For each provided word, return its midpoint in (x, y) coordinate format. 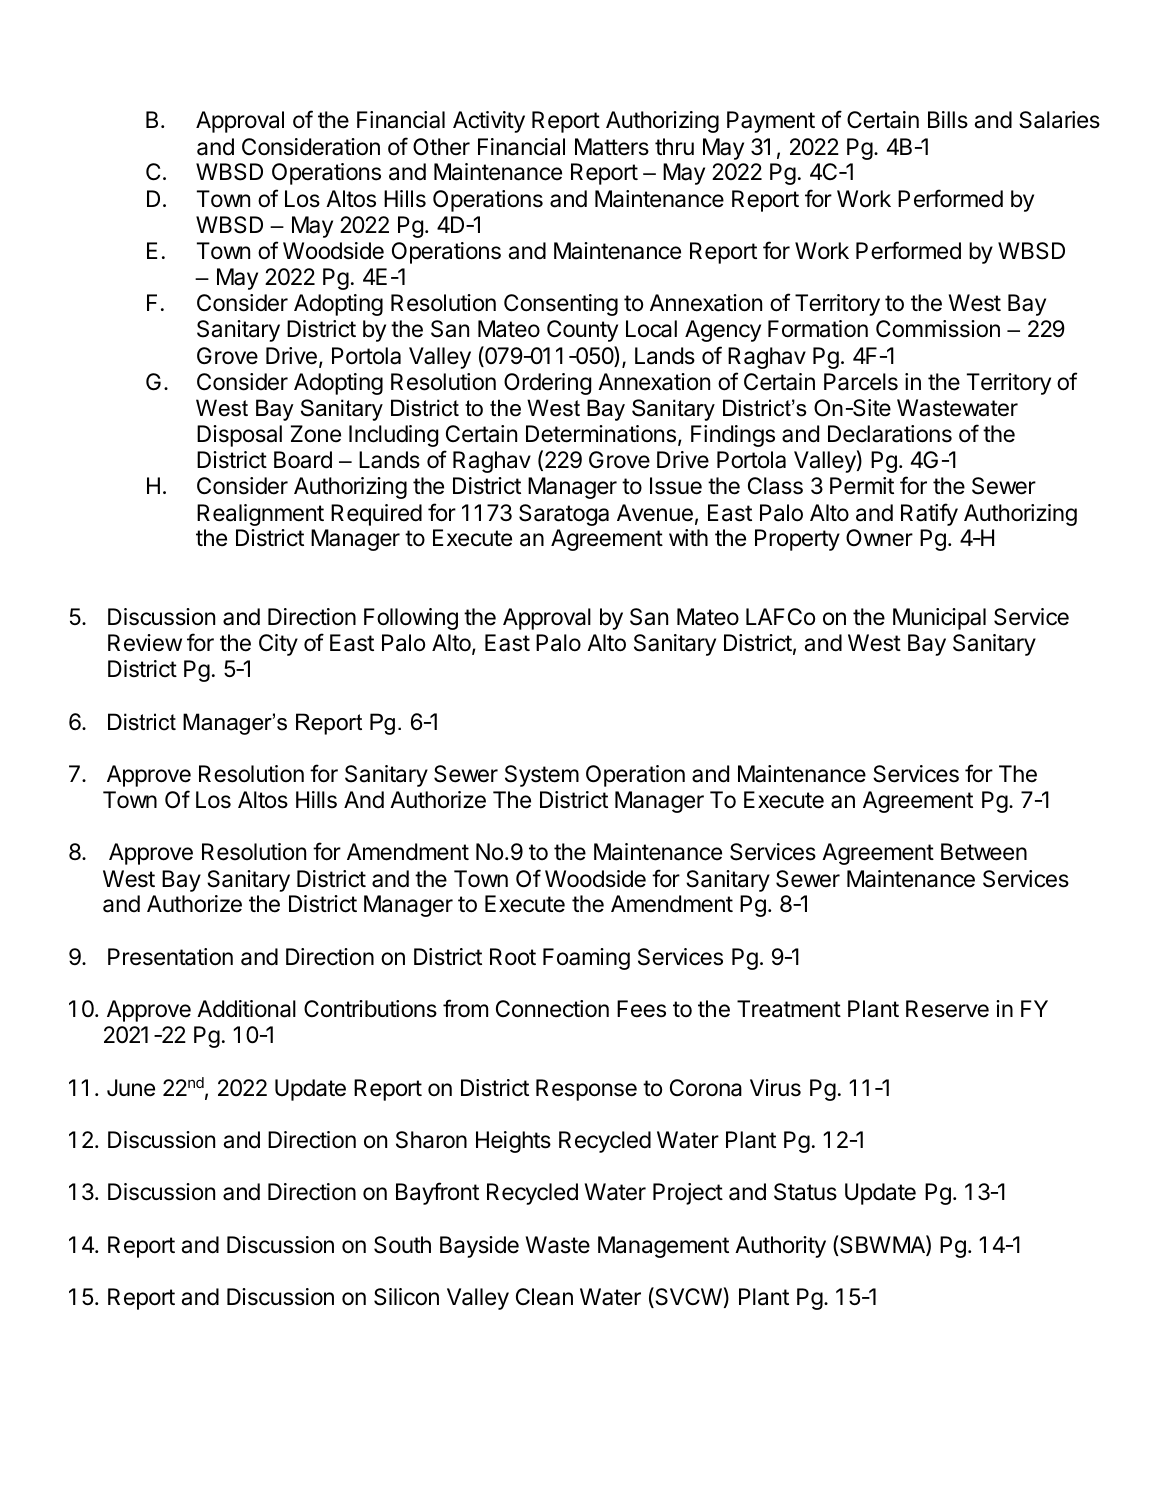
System (542, 776)
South (402, 1245)
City (278, 645)
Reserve (947, 1009)
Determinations (601, 434)
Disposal (239, 436)
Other (441, 147)
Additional (246, 1009)
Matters (612, 147)
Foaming (586, 959)
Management (663, 1247)
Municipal (939, 619)
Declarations (890, 434)
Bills (948, 120)
